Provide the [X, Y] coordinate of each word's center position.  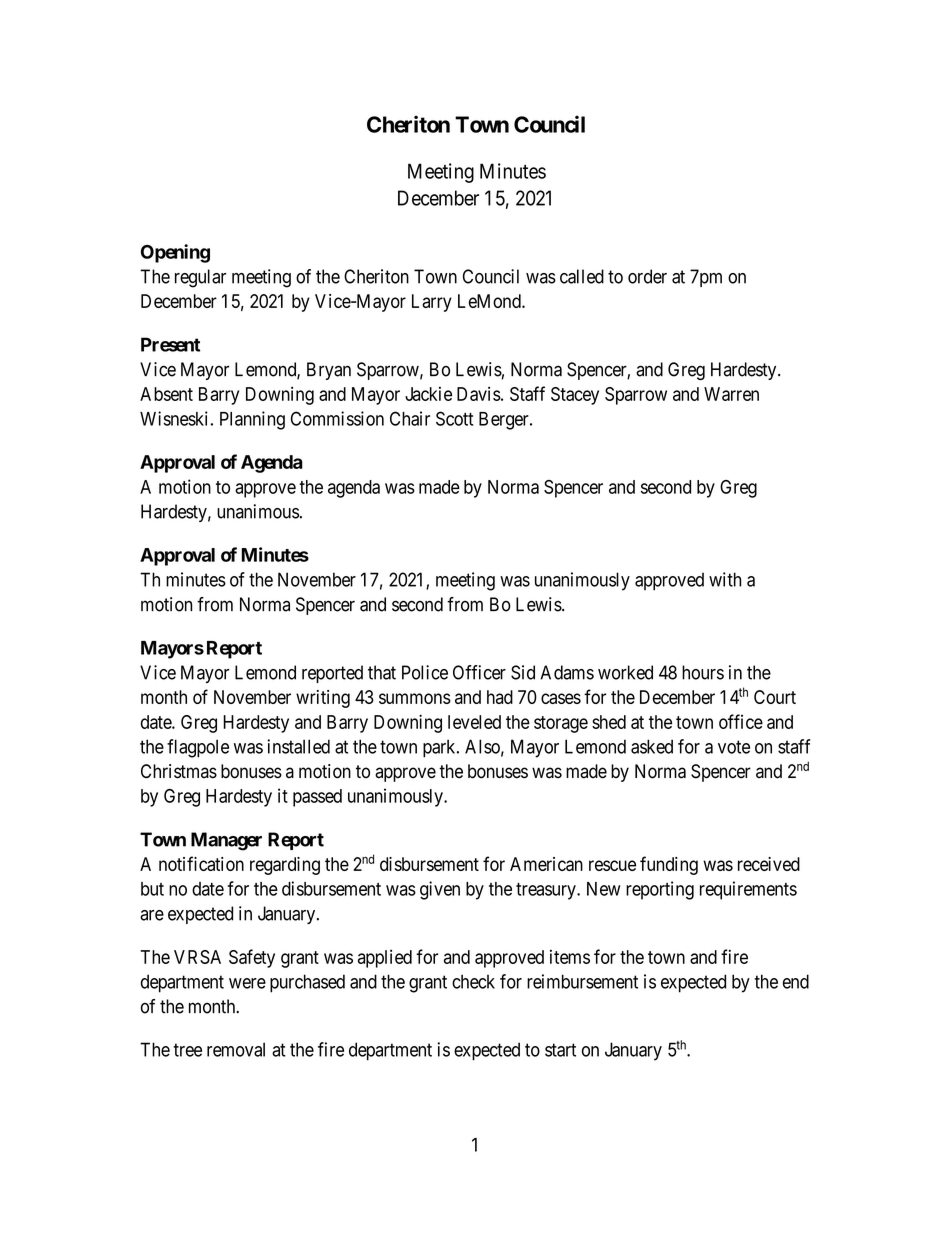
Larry [432, 303]
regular [200, 278]
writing [323, 699]
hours [703, 672]
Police [425, 672]
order [647, 276]
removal [236, 1049]
